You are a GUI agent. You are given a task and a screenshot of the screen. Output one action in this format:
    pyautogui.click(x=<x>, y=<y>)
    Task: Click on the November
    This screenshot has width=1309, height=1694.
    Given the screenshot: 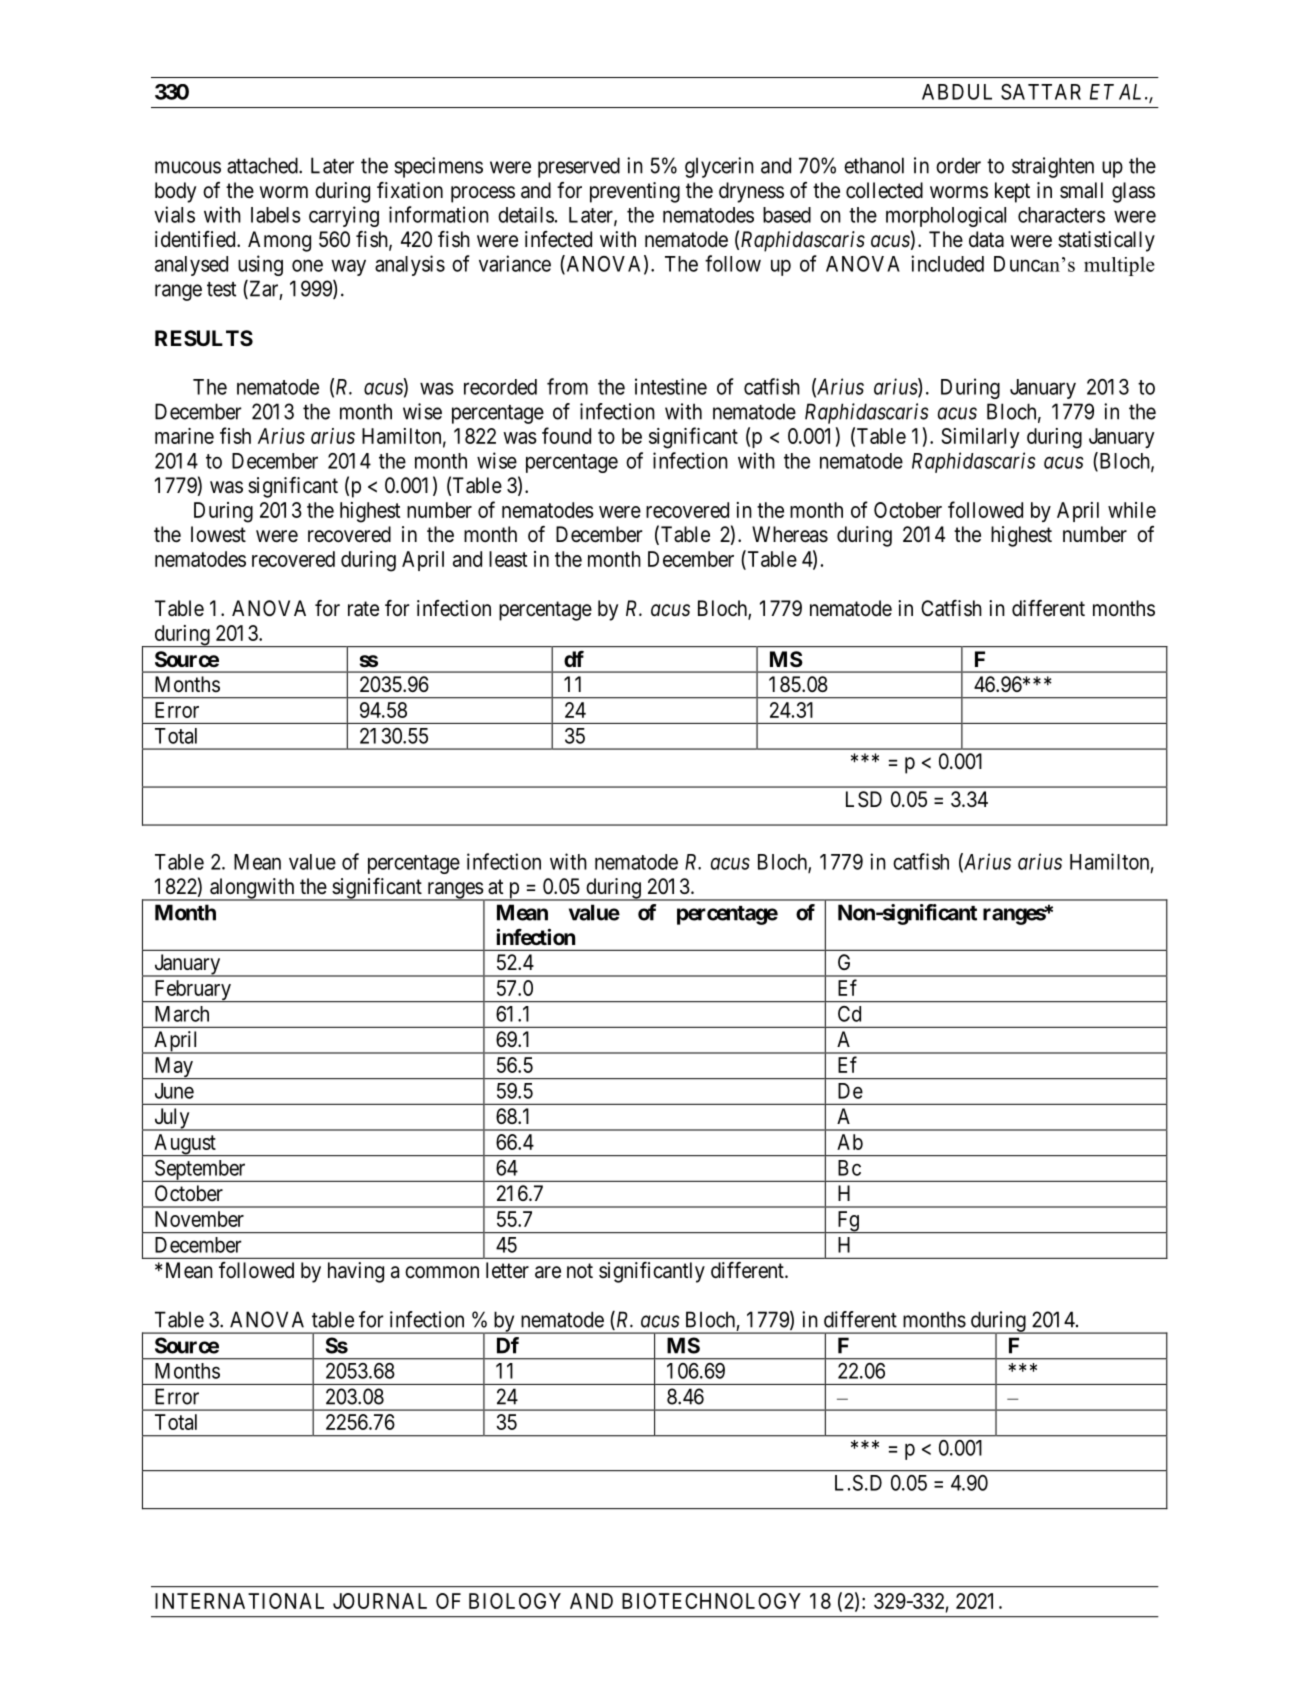 What is the action you would take?
    pyautogui.click(x=199, y=1219)
